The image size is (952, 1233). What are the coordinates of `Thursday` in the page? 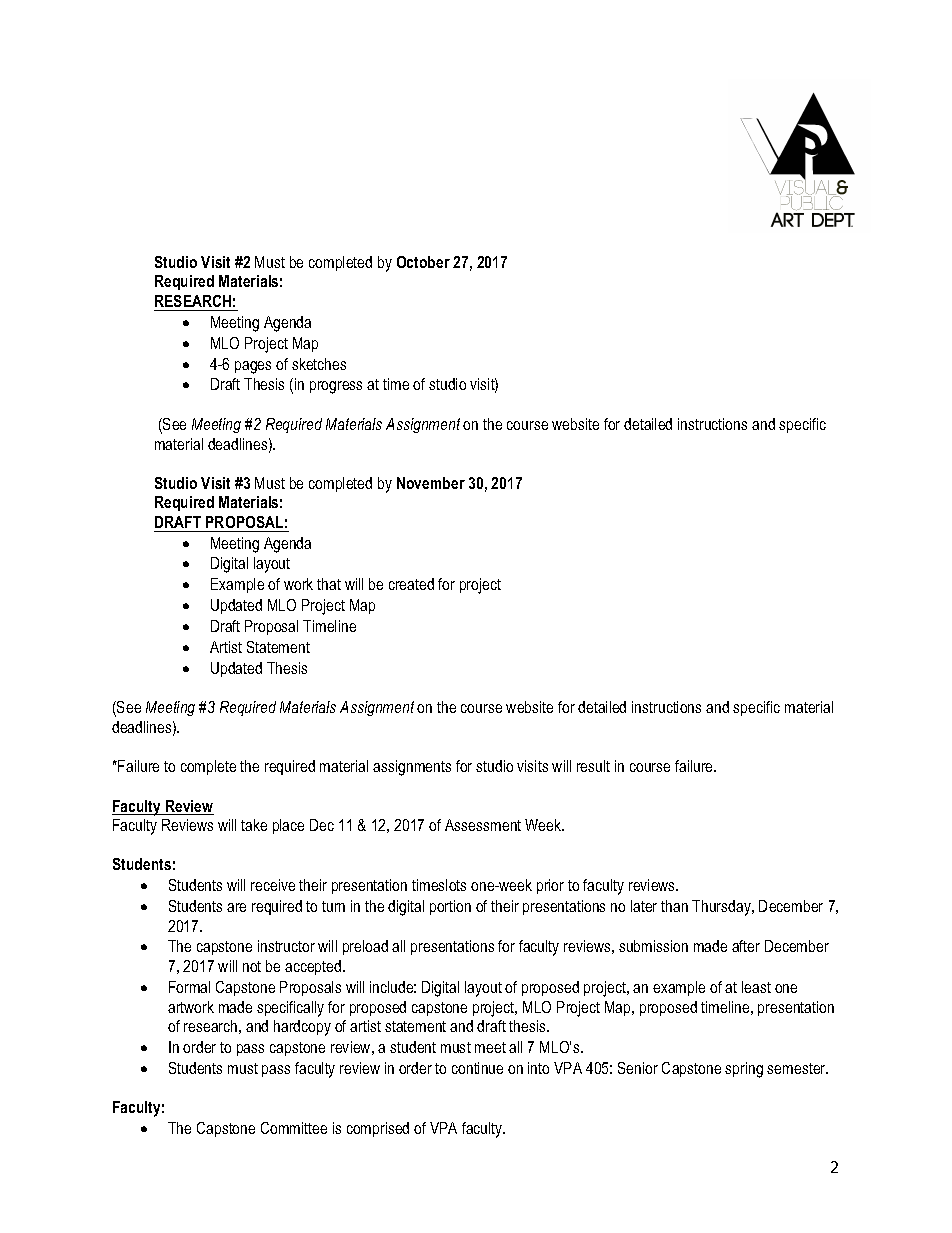 It's located at (722, 908).
